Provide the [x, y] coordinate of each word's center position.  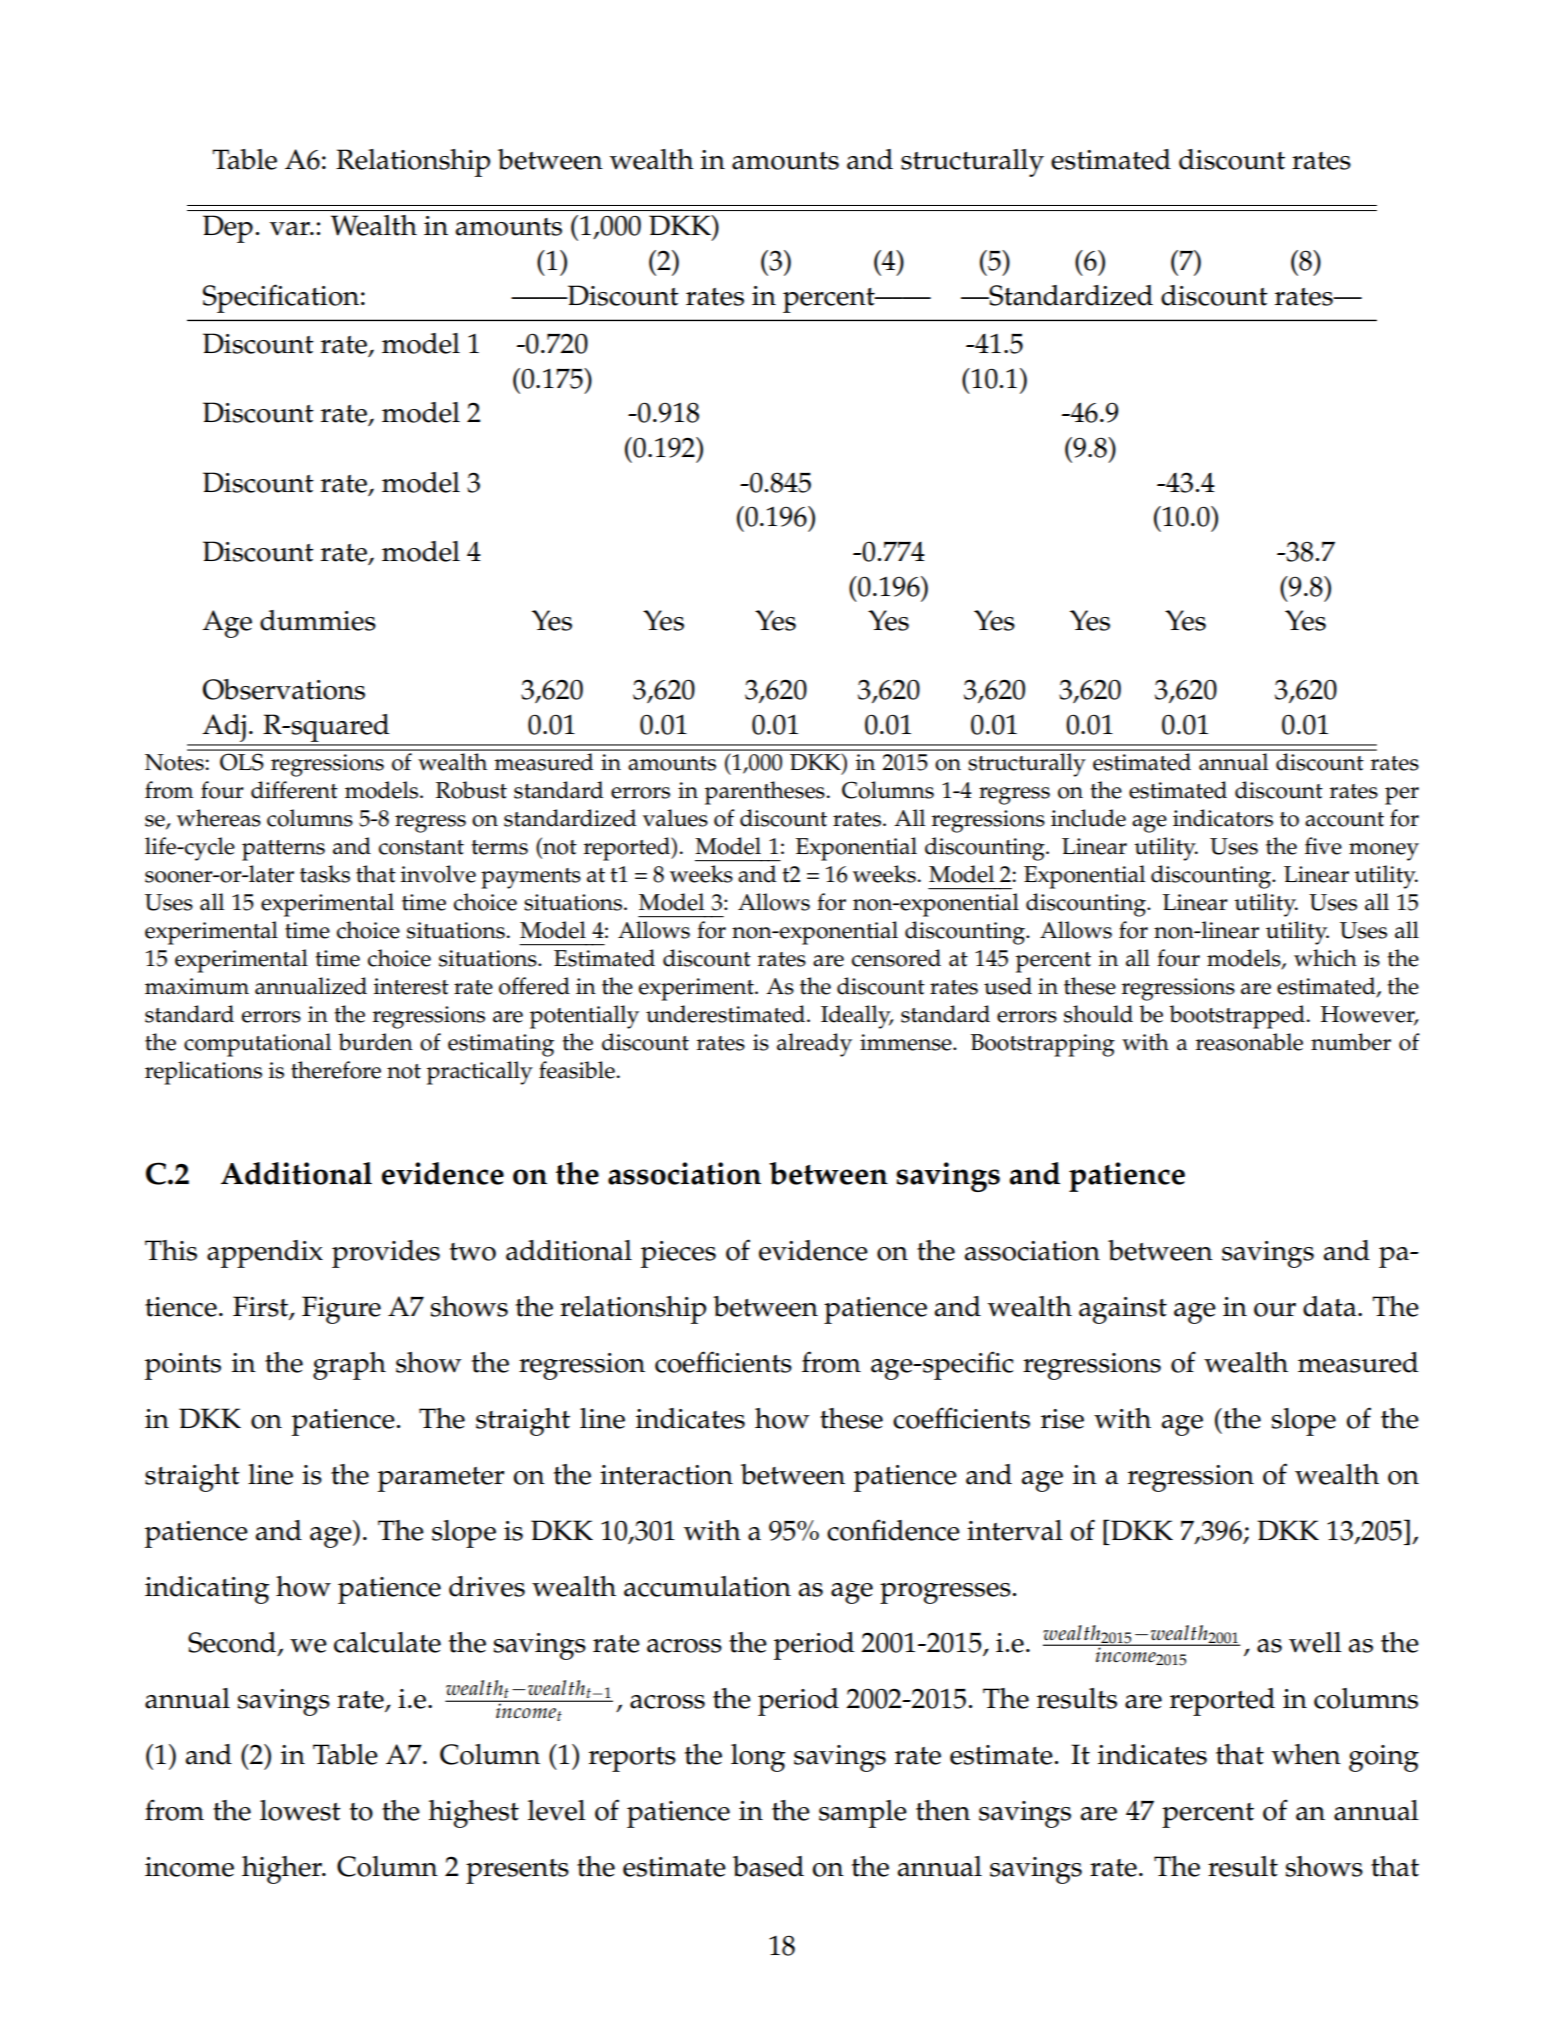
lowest [300, 1810]
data [1331, 1306]
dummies [318, 620]
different [294, 790]
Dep [228, 229]
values [675, 818]
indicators [1223, 818]
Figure [341, 1310]
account [1344, 819]
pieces [678, 1254]
